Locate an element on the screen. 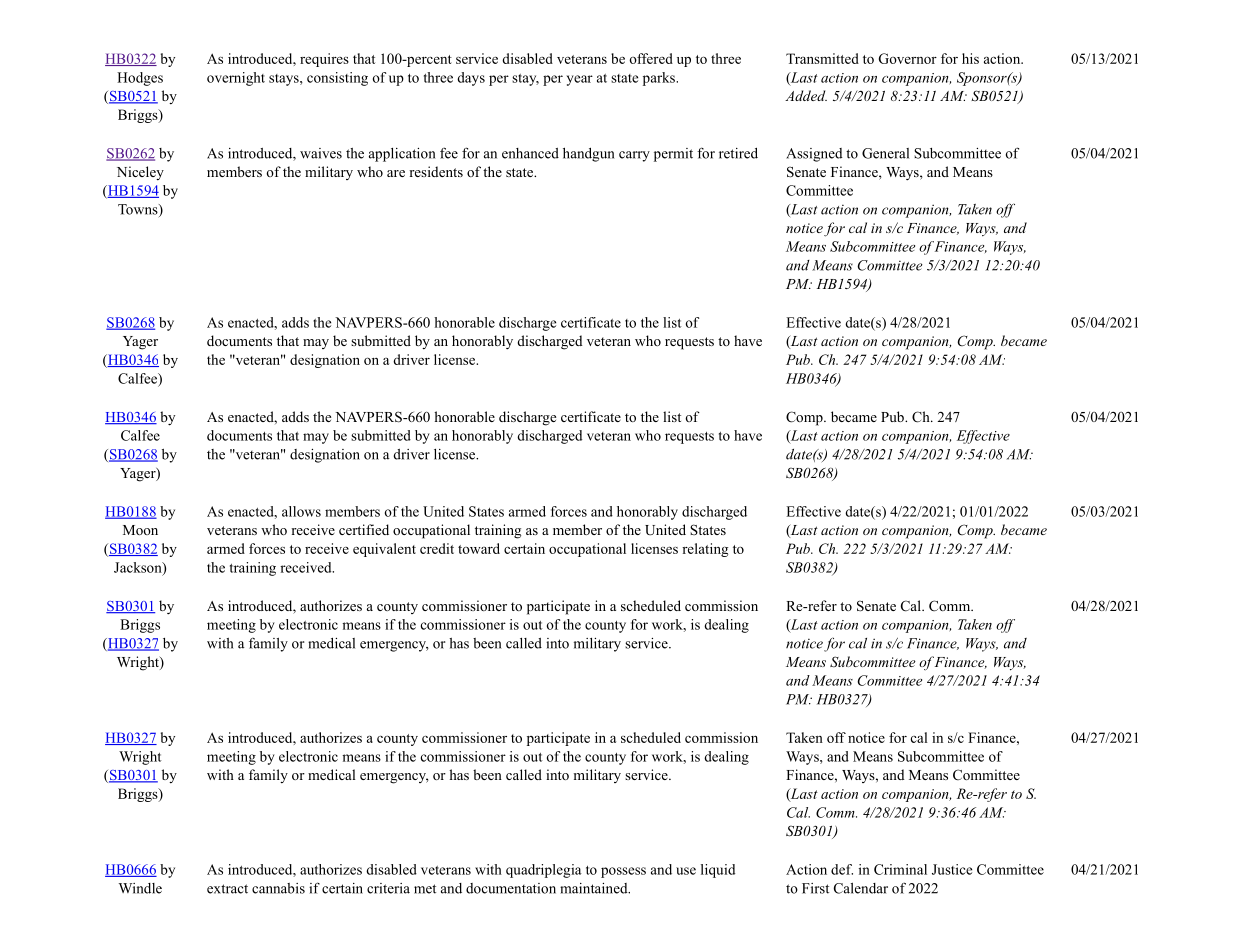  Governor is located at coordinates (908, 58).
